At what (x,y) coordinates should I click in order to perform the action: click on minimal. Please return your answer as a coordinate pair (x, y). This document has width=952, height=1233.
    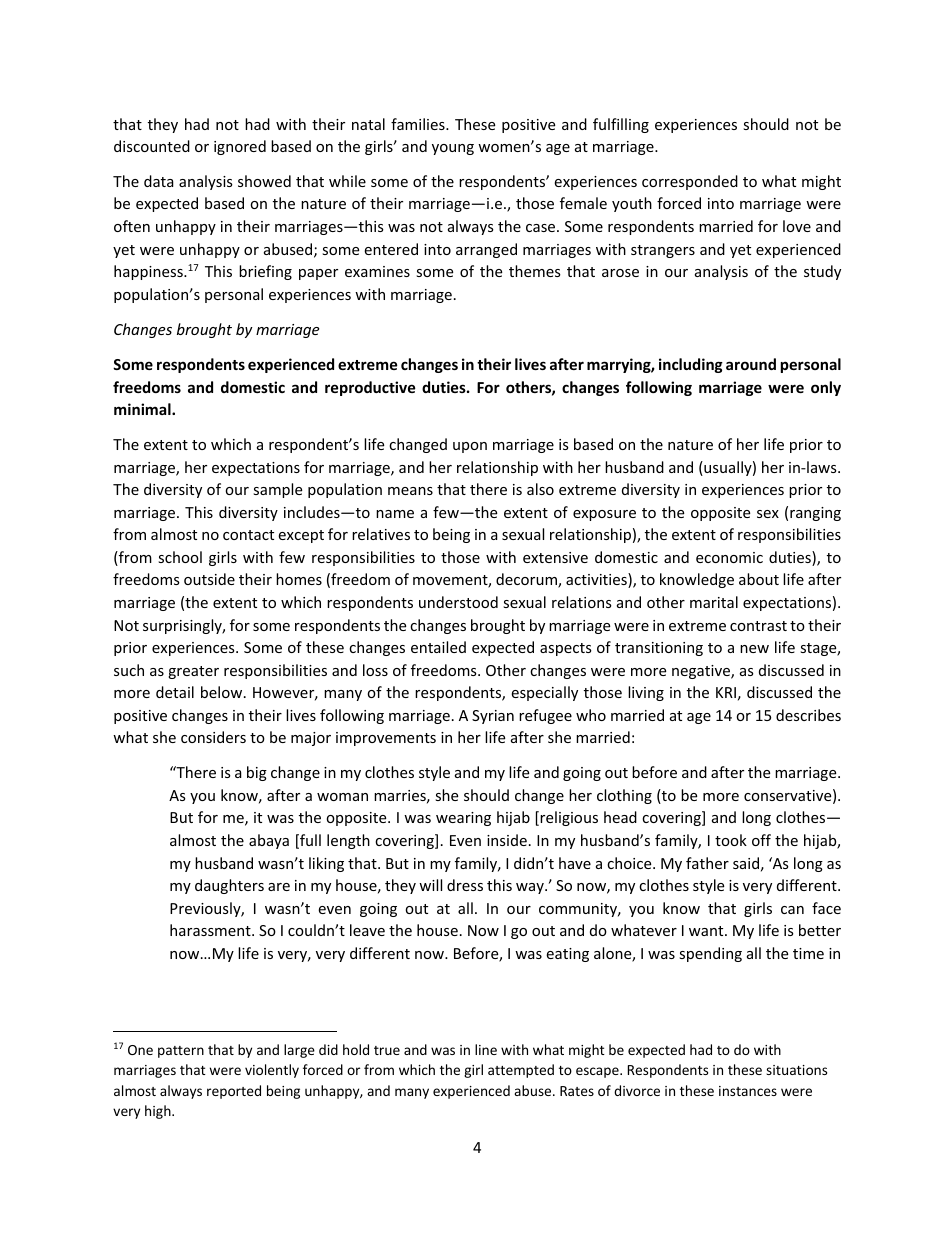
    Looking at the image, I should click on (143, 409).
